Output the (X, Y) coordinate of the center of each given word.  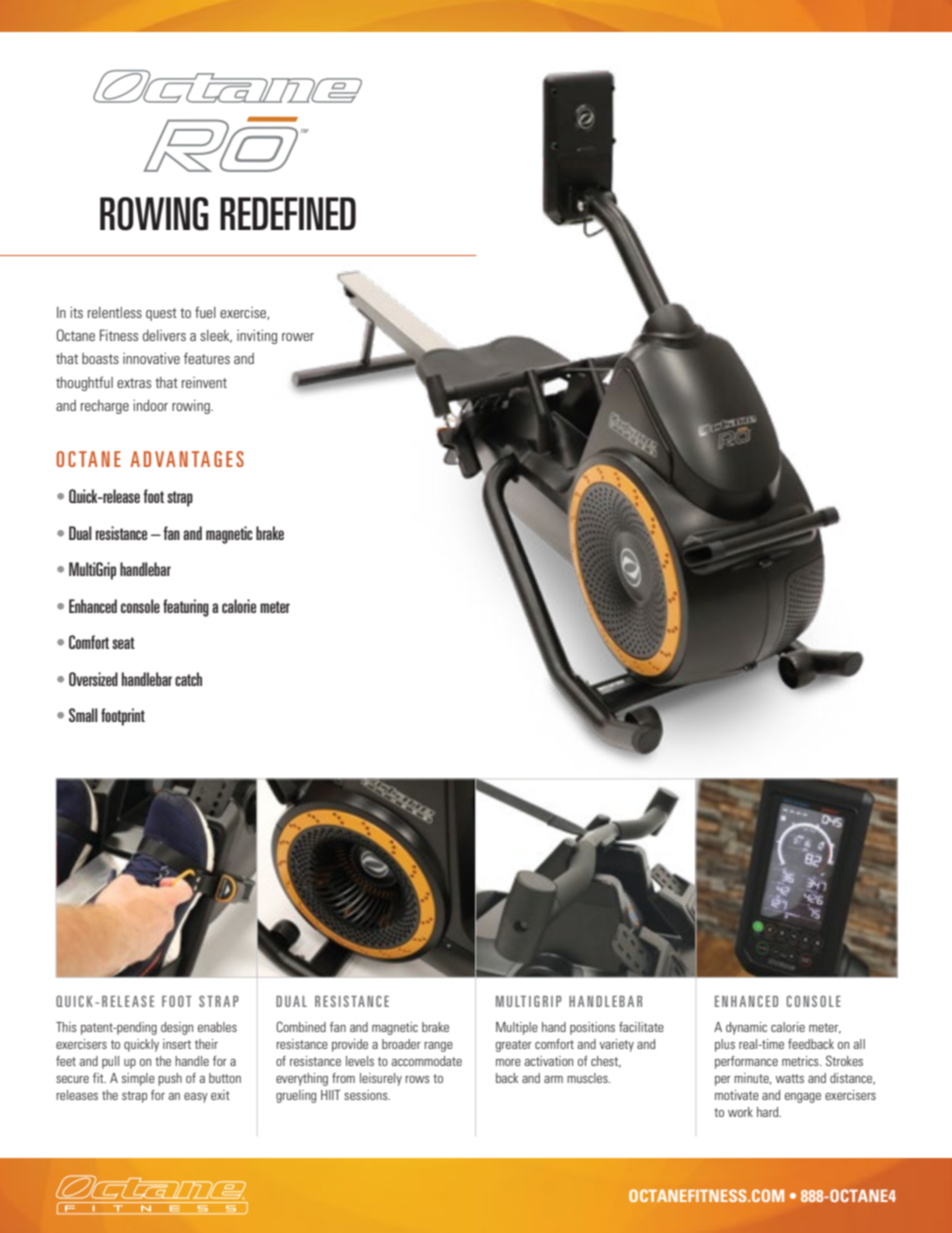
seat (123, 643)
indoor (150, 405)
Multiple (517, 1028)
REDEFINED (288, 213)
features (207, 358)
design (177, 1028)
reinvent (204, 382)
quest (161, 314)
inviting (257, 337)
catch (188, 679)
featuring (186, 608)
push (170, 1079)
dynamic (746, 1028)
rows (417, 1079)
